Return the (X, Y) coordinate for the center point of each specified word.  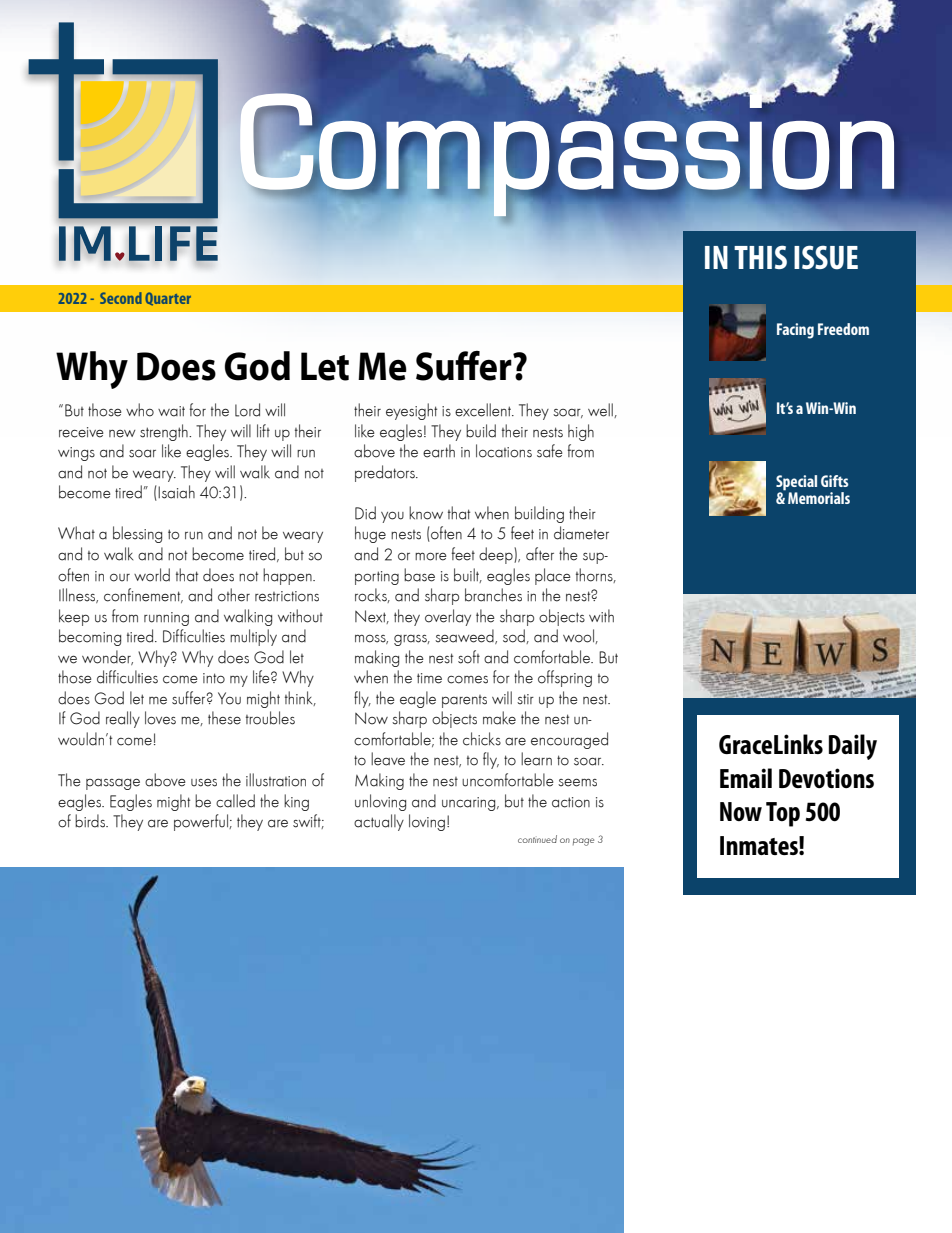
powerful (202, 822)
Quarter (168, 299)
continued (537, 839)
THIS (760, 257)
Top (783, 814)
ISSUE (826, 257)
